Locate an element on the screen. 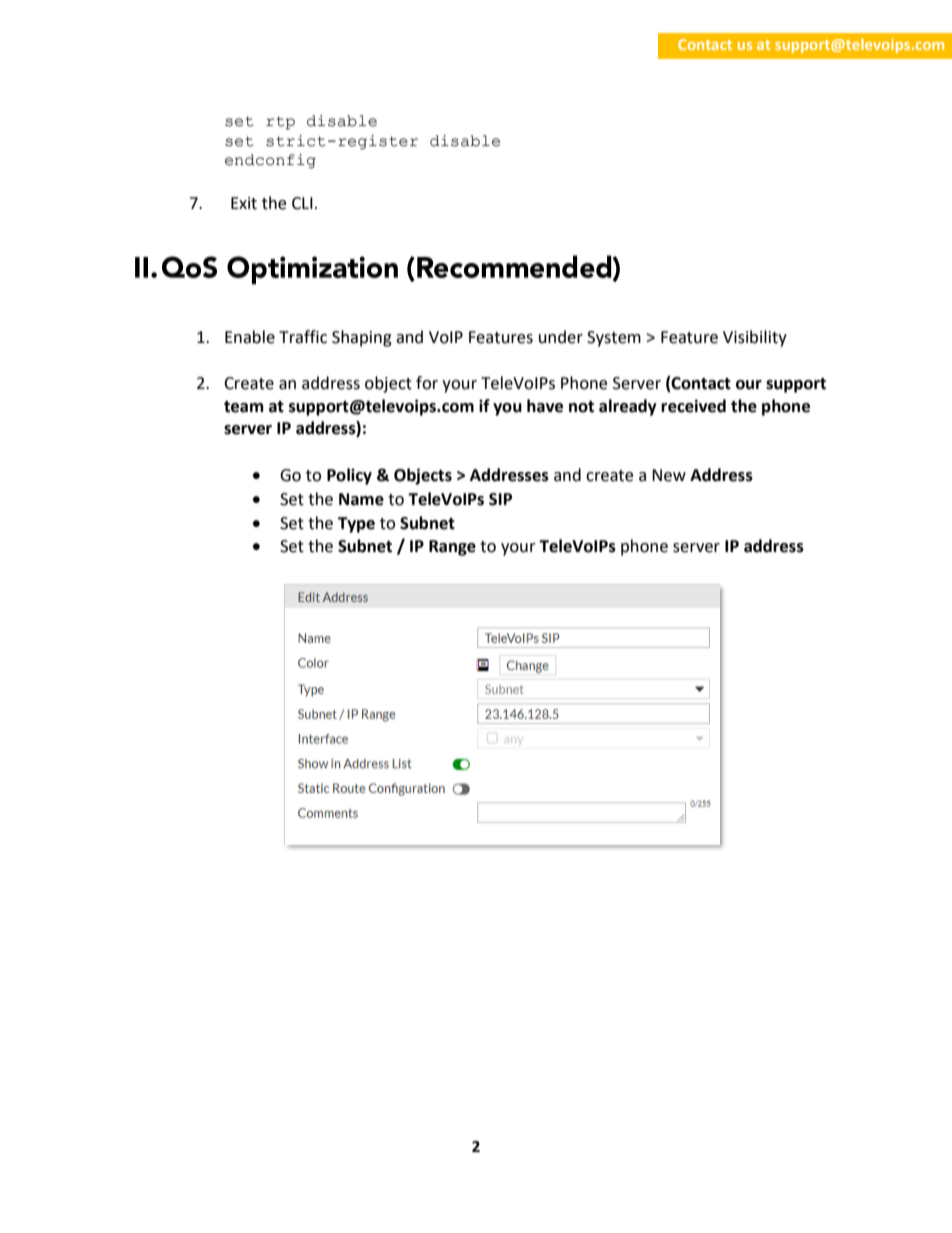 This screenshot has width=952, height=1233. CLI is located at coordinates (302, 203).
